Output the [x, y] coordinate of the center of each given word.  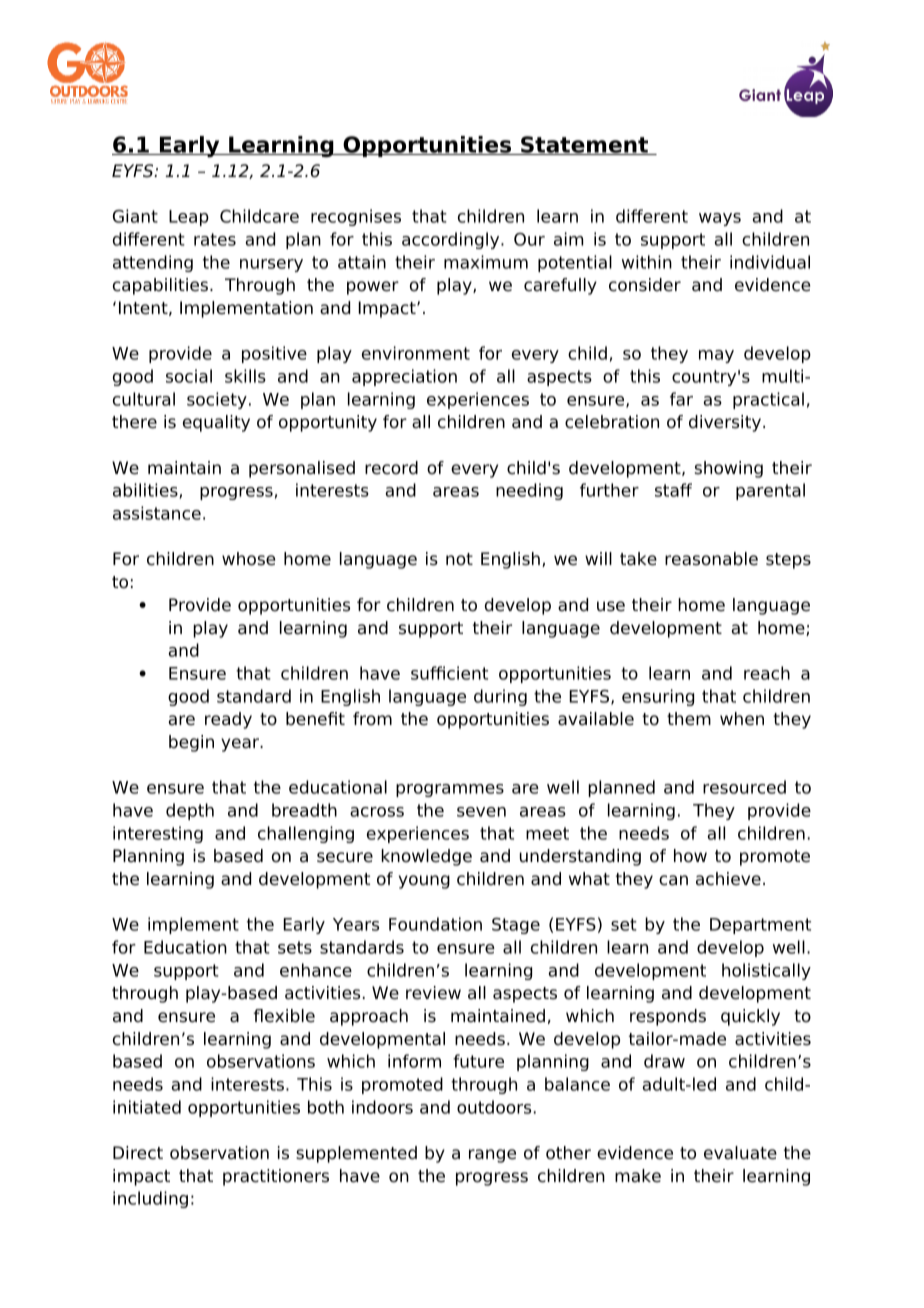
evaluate [740, 1153]
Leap [189, 218]
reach [767, 673]
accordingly [452, 240]
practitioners [276, 1177]
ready [228, 720]
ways [720, 219]
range [492, 1156]
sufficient [449, 673]
